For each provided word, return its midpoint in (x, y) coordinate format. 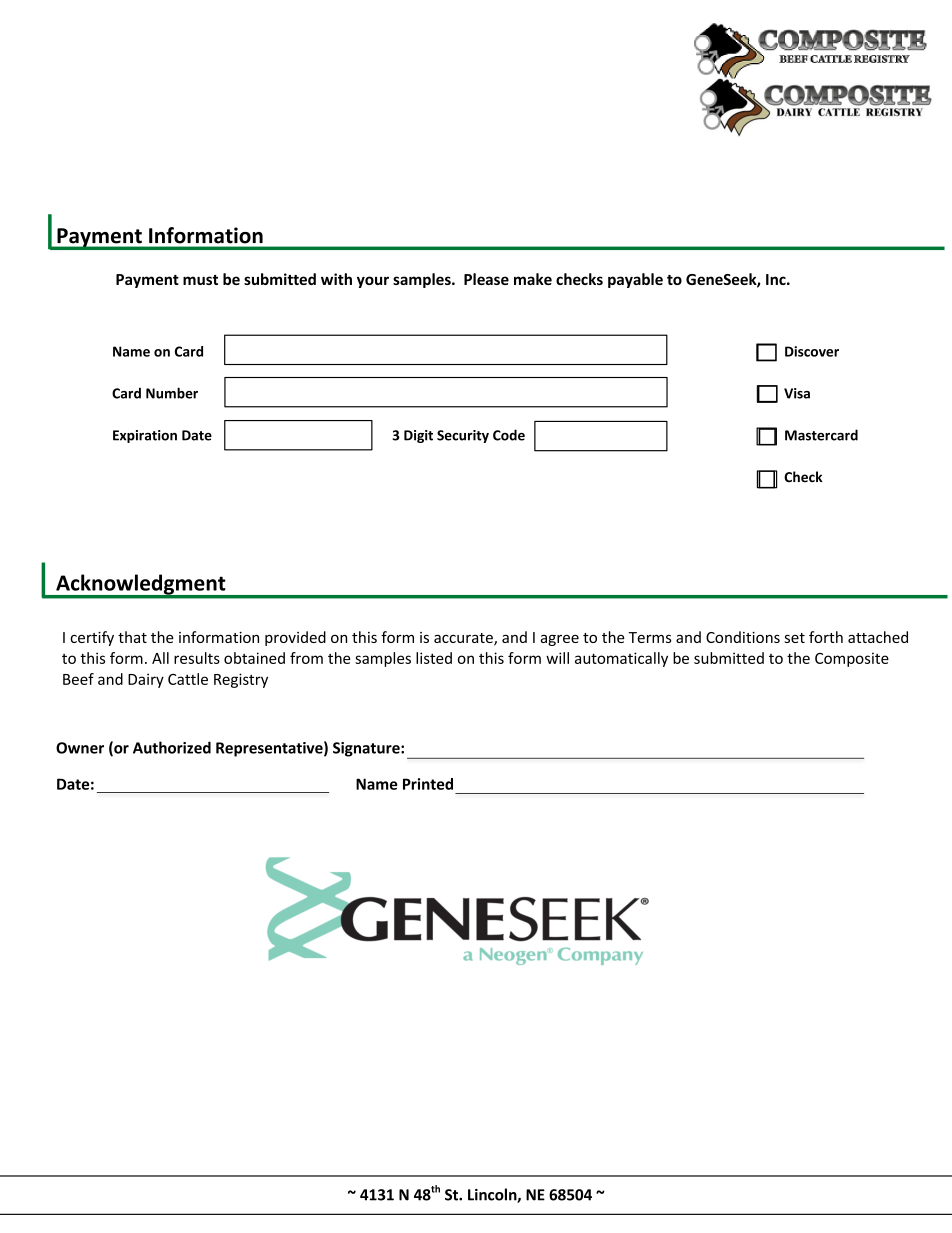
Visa (797, 393)
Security (463, 436)
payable (635, 280)
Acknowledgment (141, 585)
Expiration (145, 436)
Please (486, 279)
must (200, 280)
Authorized (172, 747)
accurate (464, 639)
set (794, 638)
